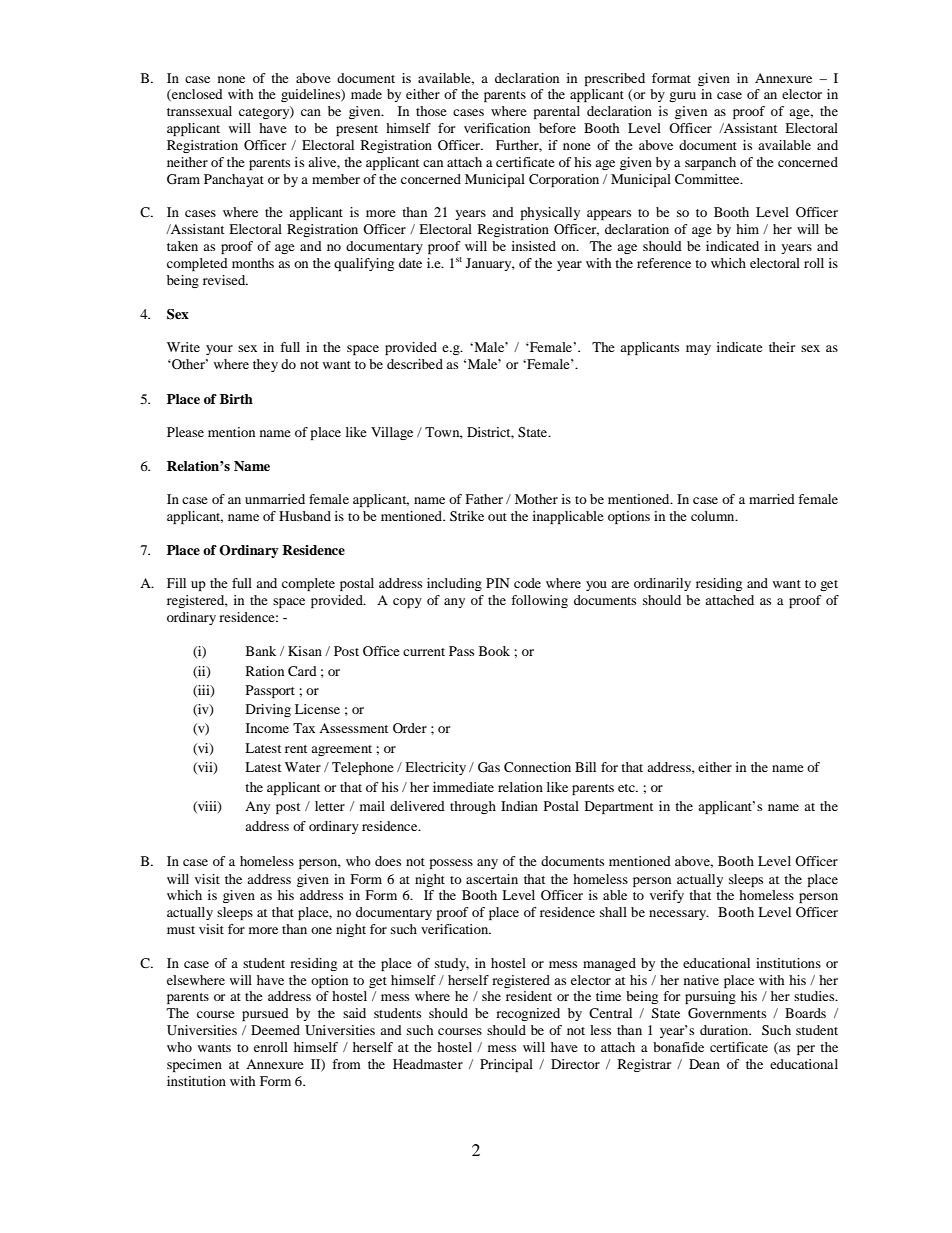 This screenshot has height=1233, width=952. What do you see at coordinates (489, 767) in the screenshot?
I see `Gas` at bounding box center [489, 767].
